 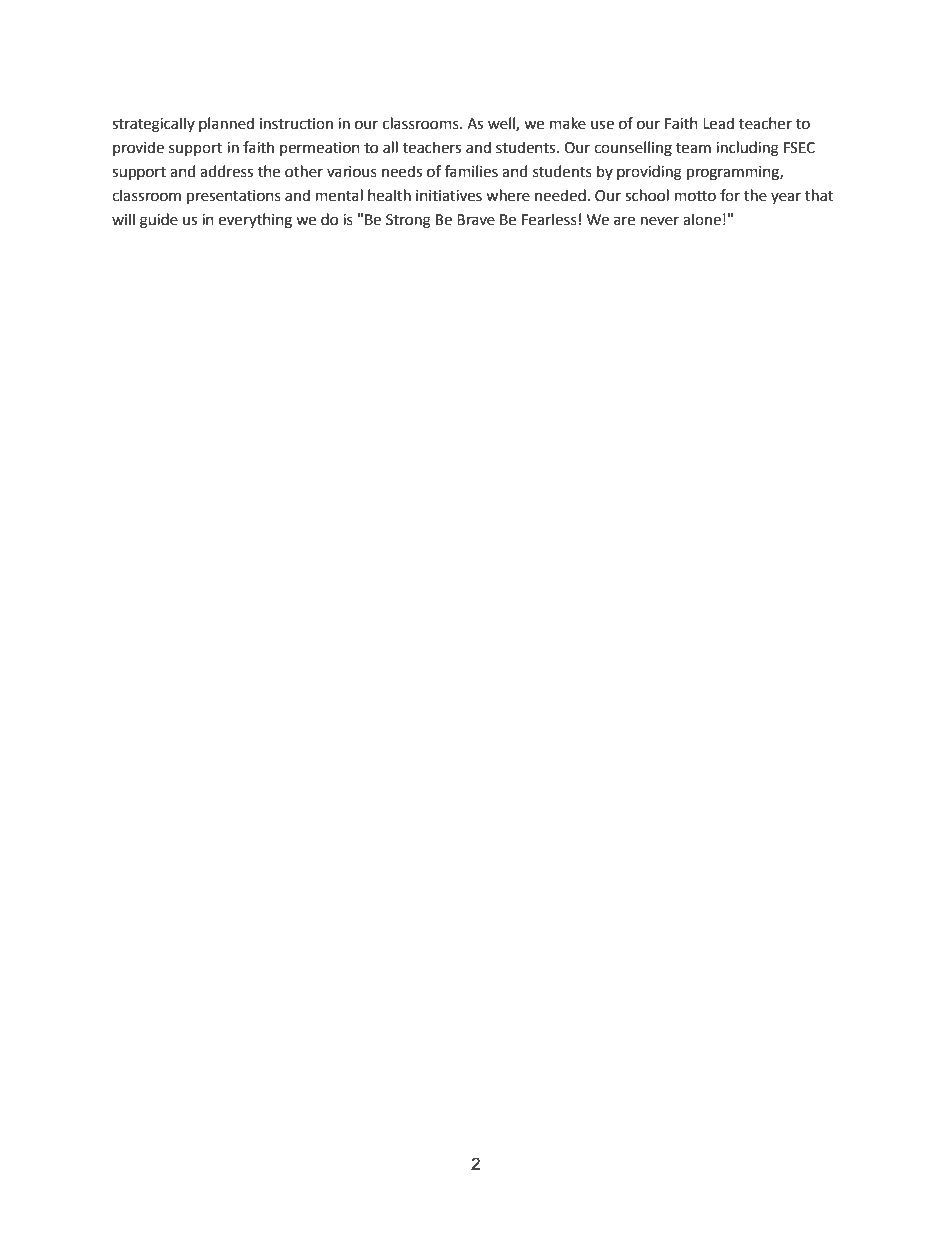 I want to click on planned, so click(x=226, y=124).
